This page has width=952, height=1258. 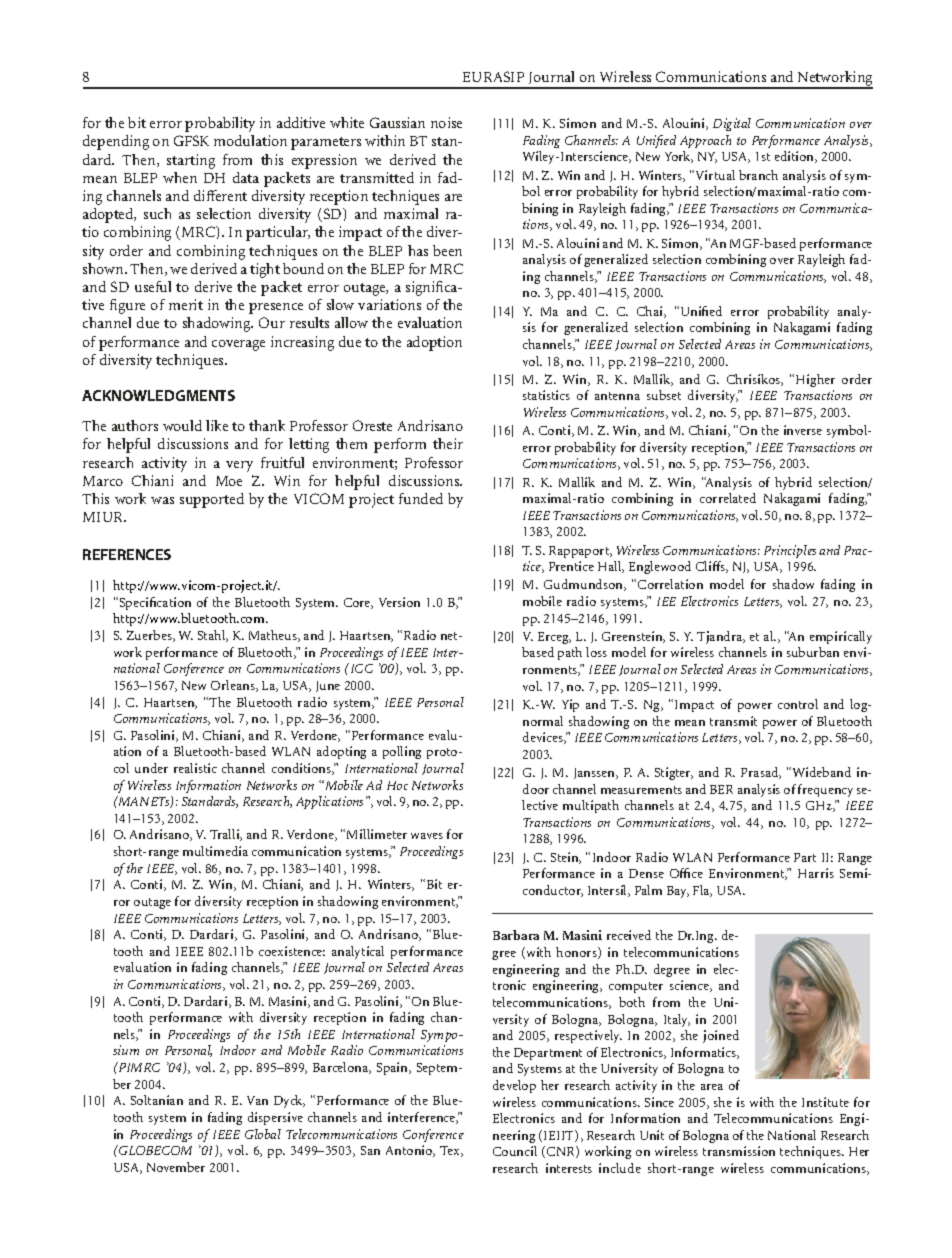 I want to click on supported, so click(x=212, y=500).
